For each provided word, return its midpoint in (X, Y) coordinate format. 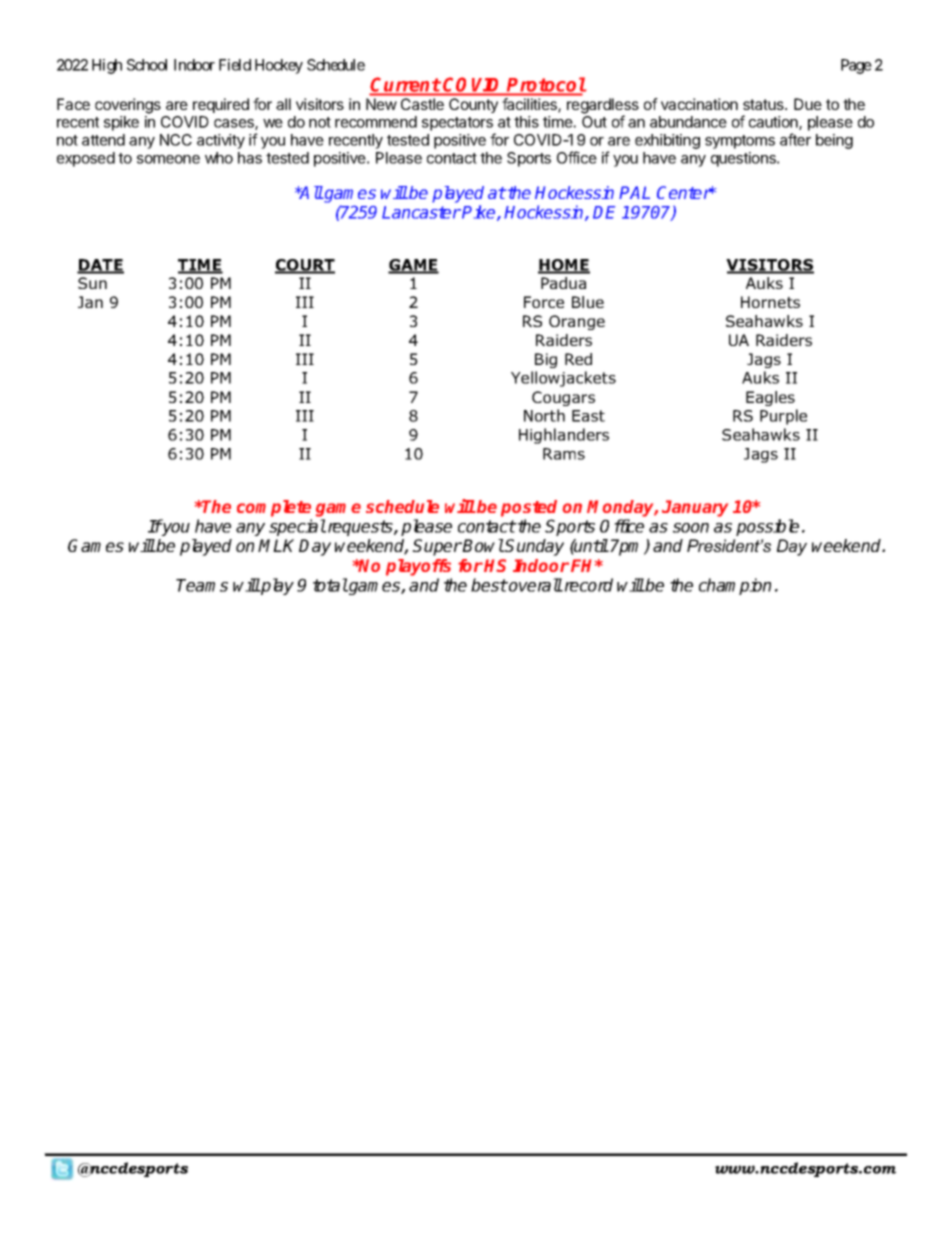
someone (168, 159)
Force (544, 302)
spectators (457, 124)
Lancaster (421, 212)
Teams (202, 585)
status (764, 104)
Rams (564, 454)
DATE (100, 266)
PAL (634, 192)
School (147, 65)
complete (274, 508)
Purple (783, 417)
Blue (588, 302)
